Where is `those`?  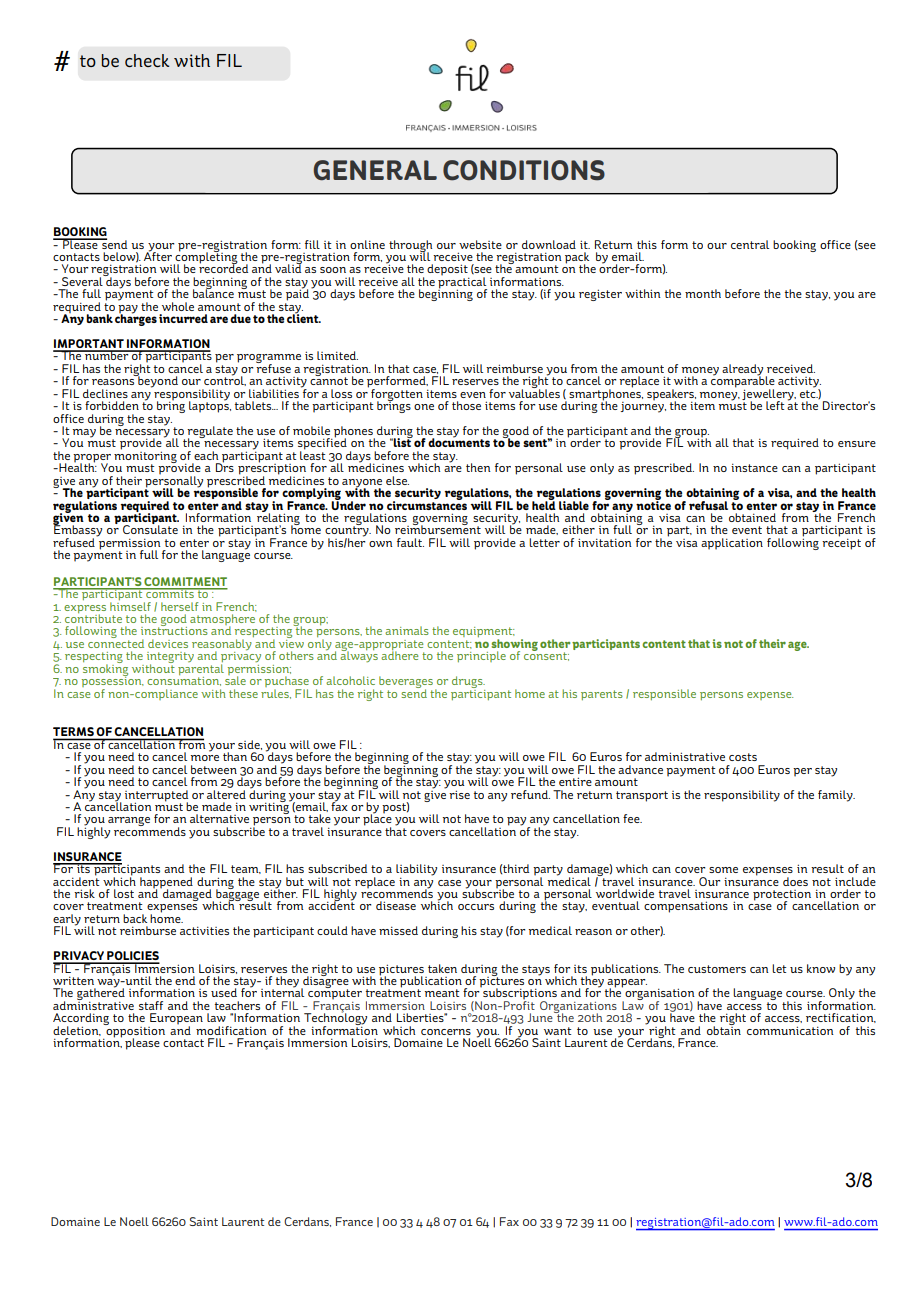 those is located at coordinates (466, 405).
